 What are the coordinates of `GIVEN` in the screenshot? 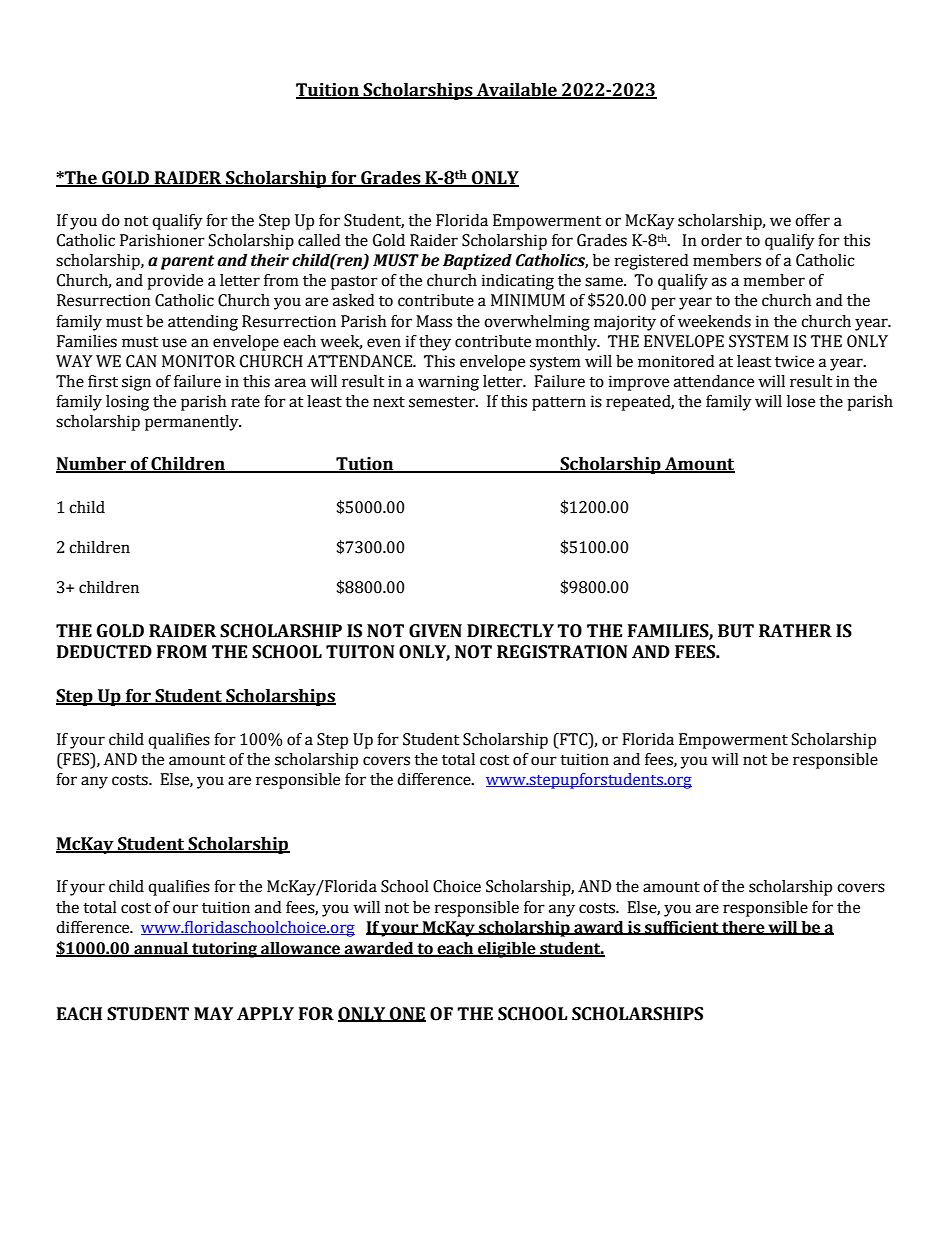 It's located at (435, 631).
